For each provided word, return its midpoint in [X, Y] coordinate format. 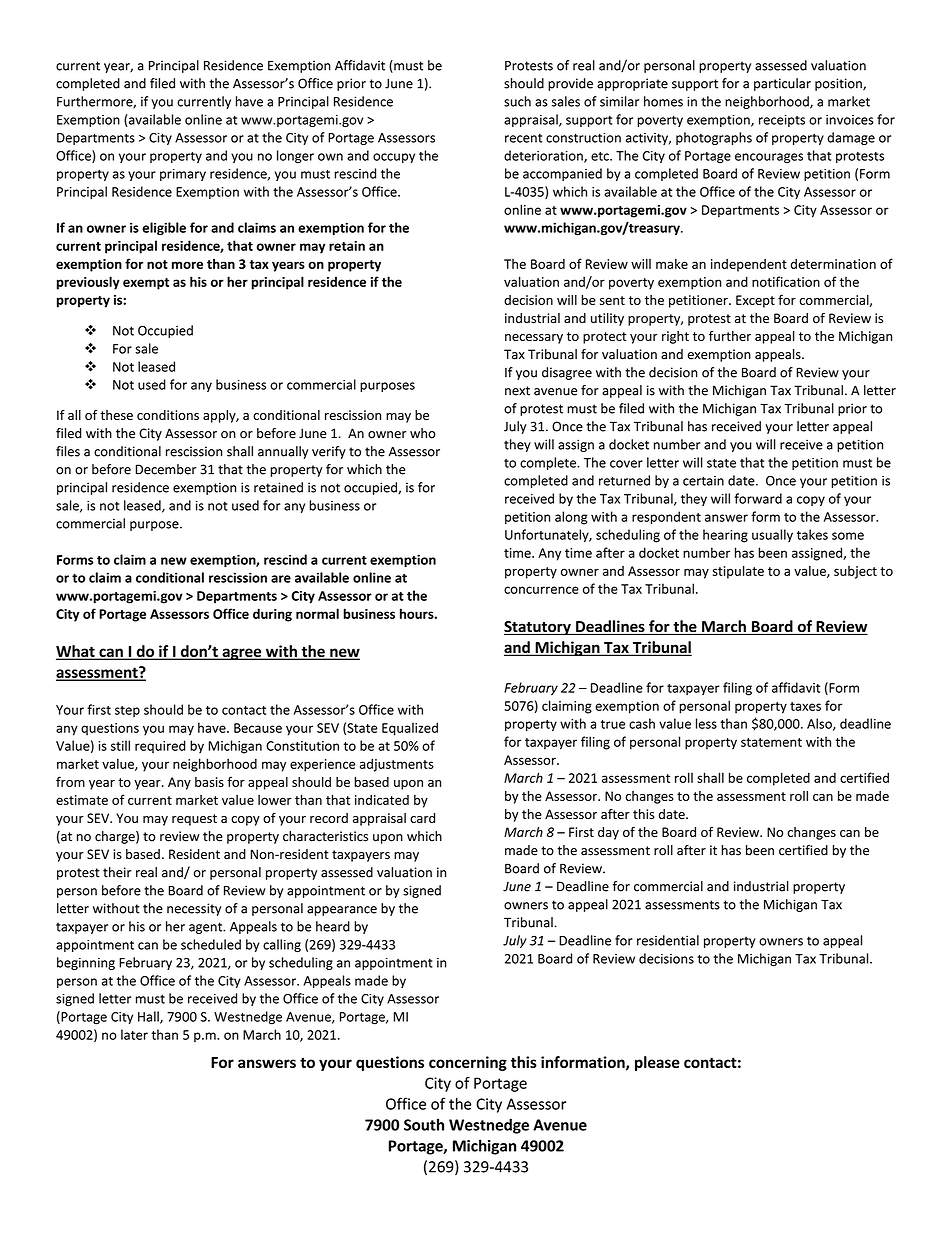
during [272, 615]
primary [183, 175]
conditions [168, 415]
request [194, 820]
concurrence [541, 590]
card [422, 818]
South [424, 1124]
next [517, 391]
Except [755, 301]
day [608, 833]
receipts [782, 121]
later [134, 1034]
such [517, 101]
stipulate [738, 572]
